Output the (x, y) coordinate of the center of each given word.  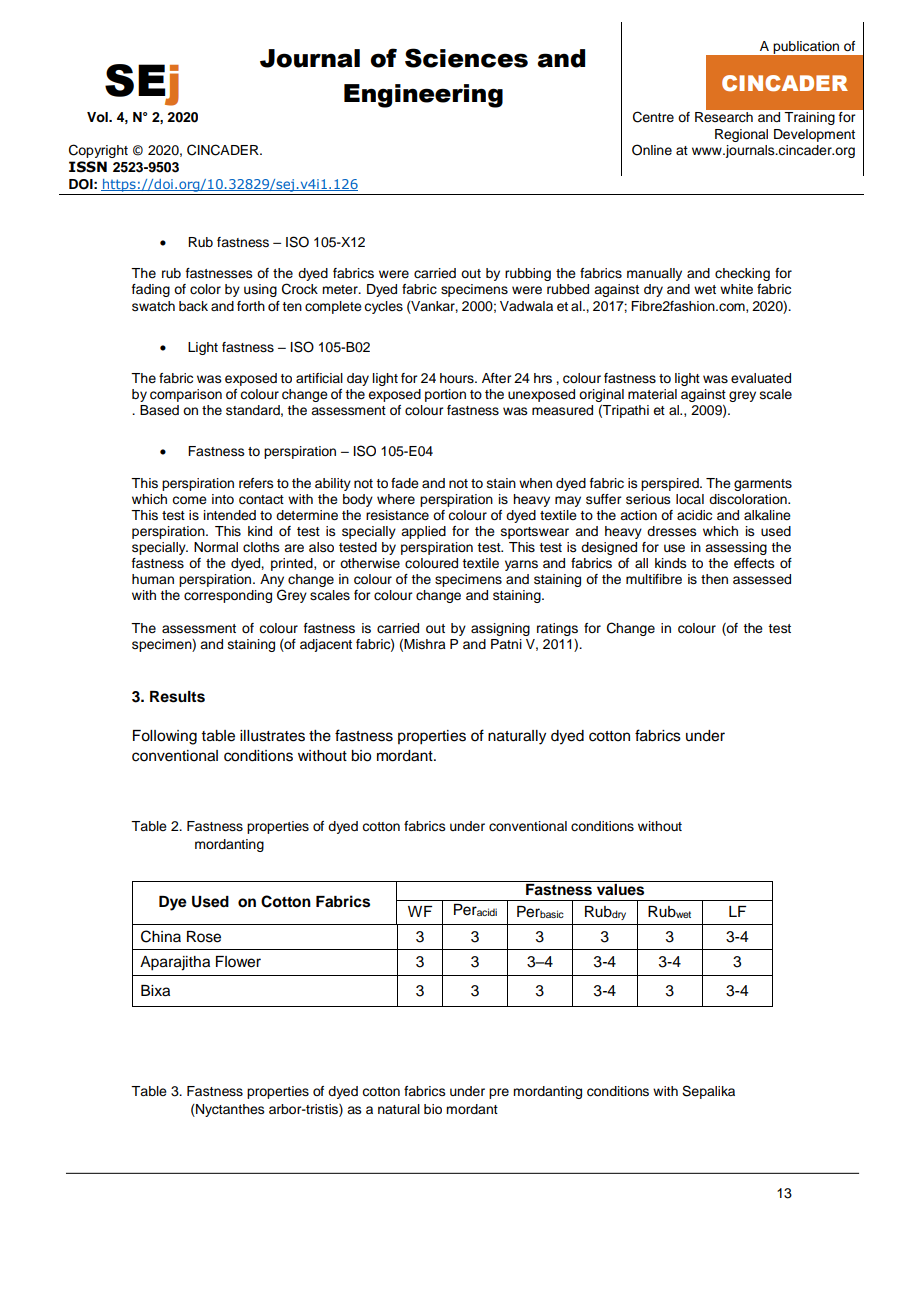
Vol (98, 117)
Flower (238, 962)
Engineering (423, 96)
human (153, 579)
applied (423, 532)
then (714, 579)
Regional (741, 135)
